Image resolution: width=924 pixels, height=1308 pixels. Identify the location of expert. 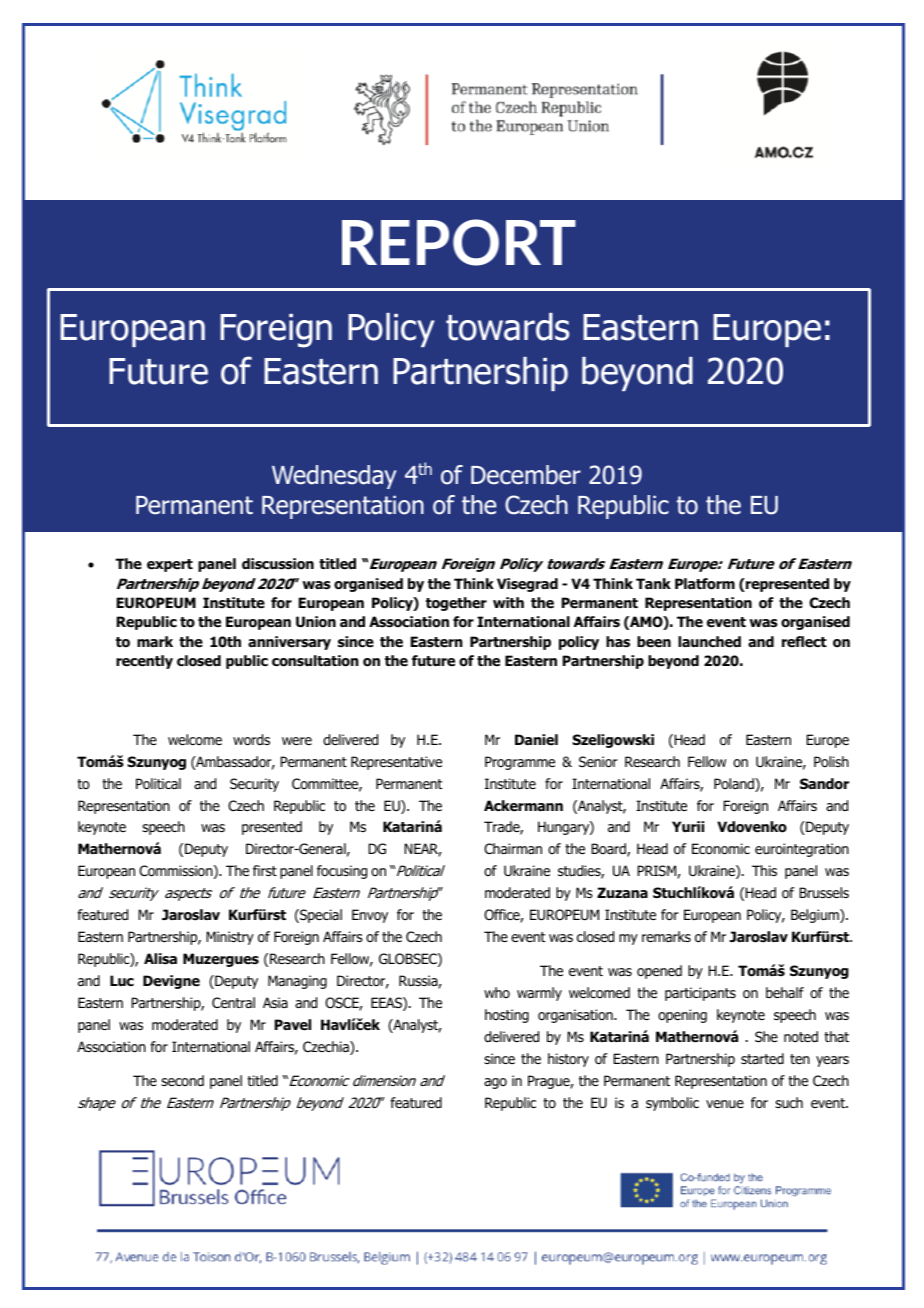
(170, 565).
